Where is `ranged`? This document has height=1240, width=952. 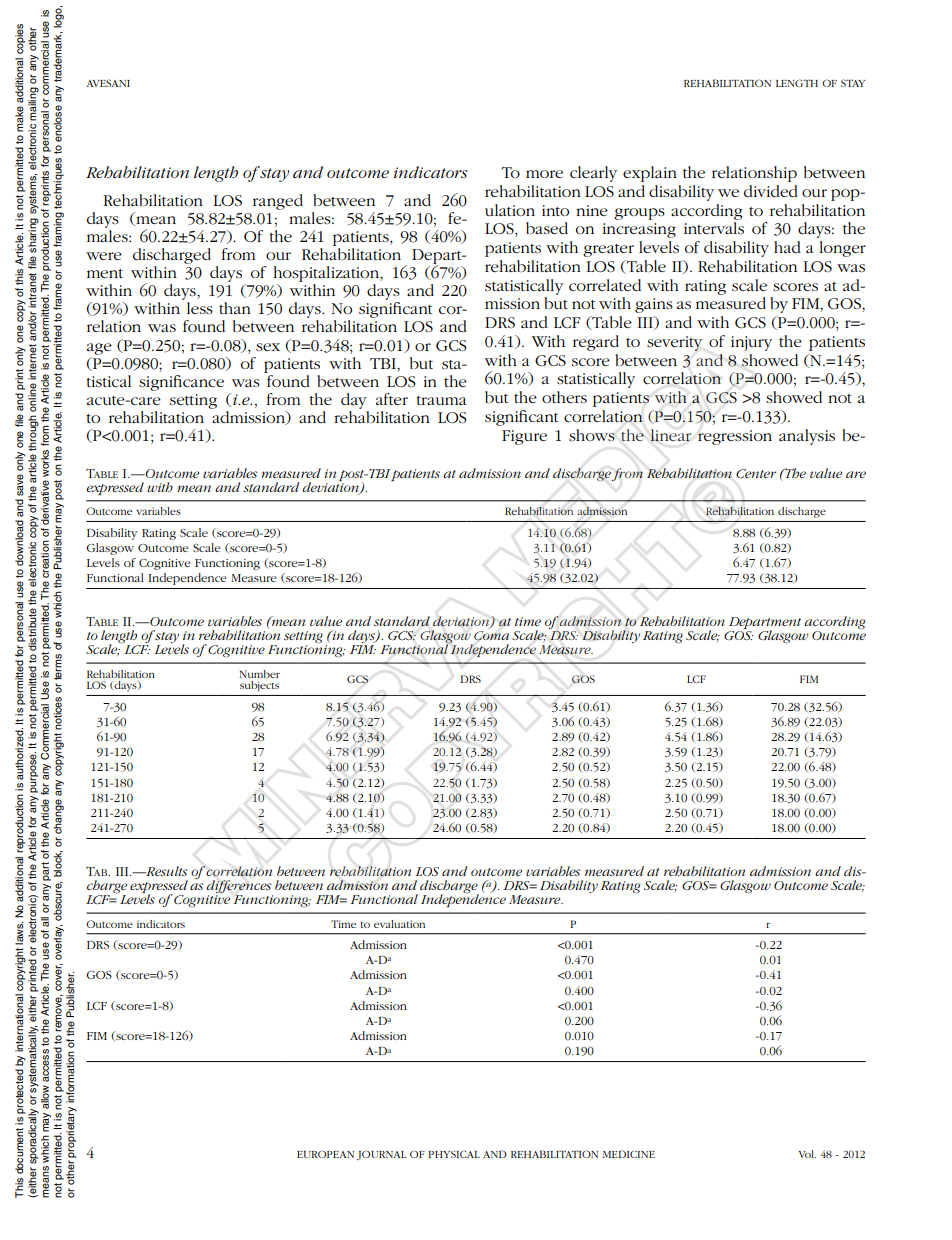 ranged is located at coordinates (278, 202).
